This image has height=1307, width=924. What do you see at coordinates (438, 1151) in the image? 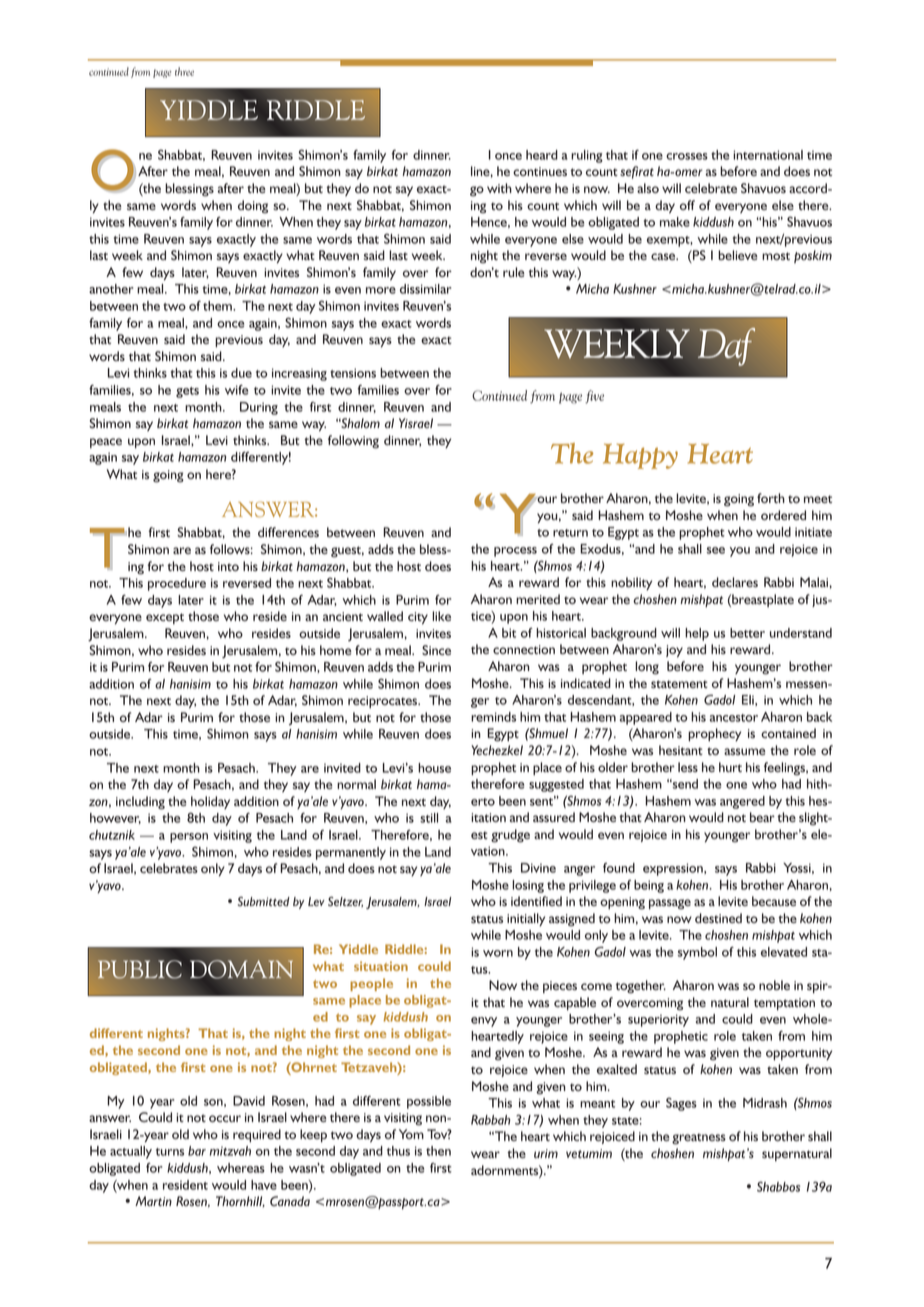
I see `then` at bounding box center [438, 1151].
